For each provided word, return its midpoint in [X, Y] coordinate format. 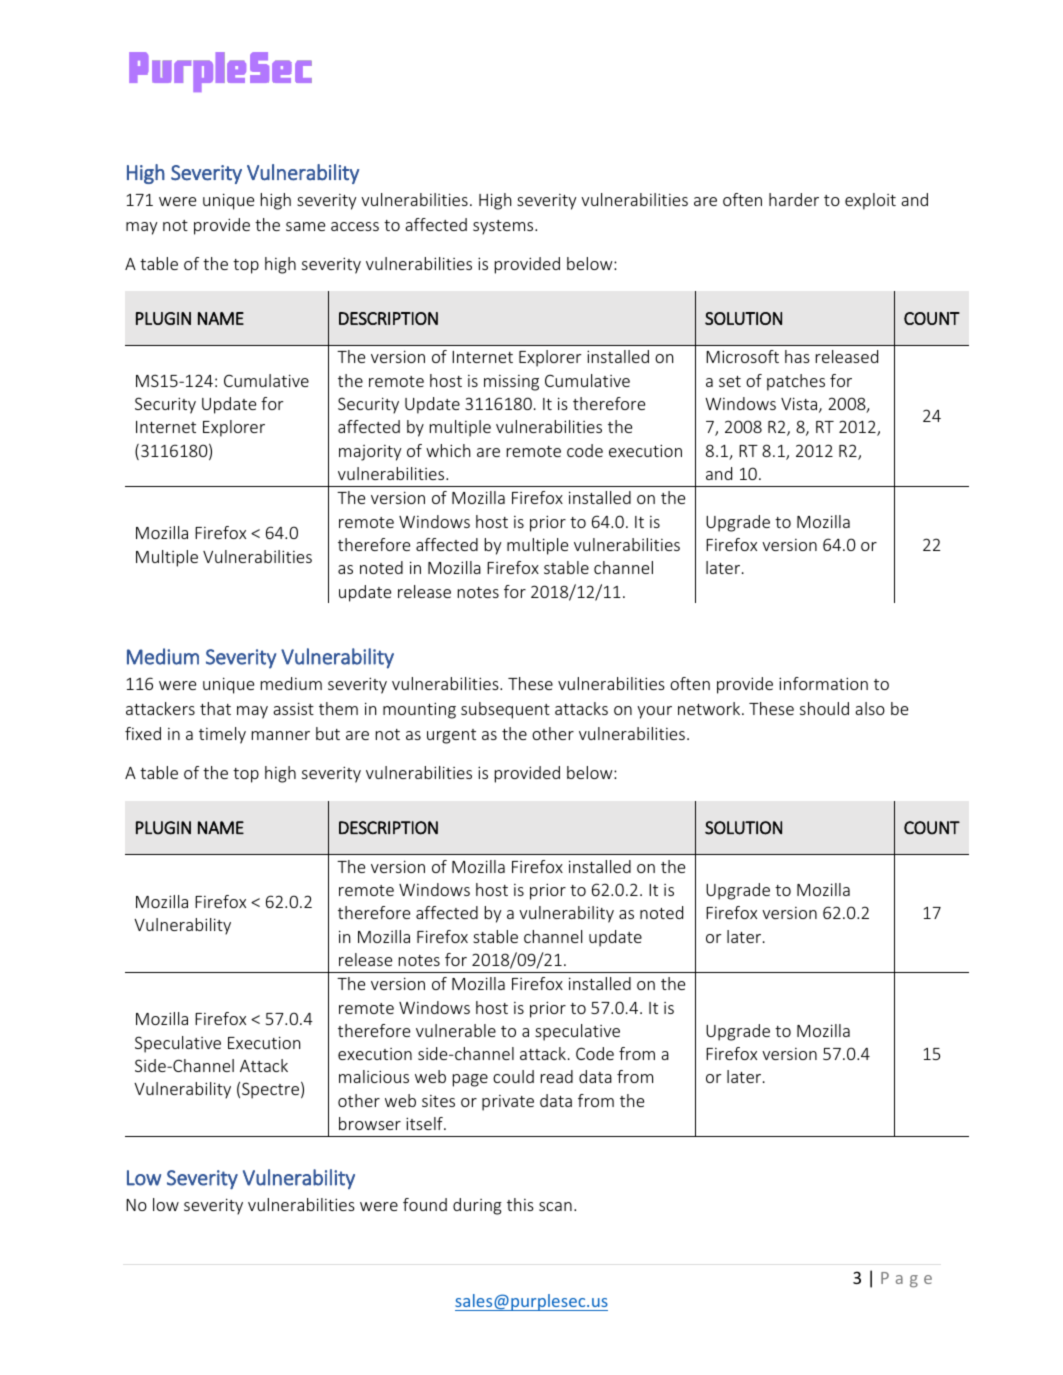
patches [796, 382]
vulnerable [456, 1030]
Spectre [270, 1090]
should [824, 708]
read [557, 1076]
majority [370, 453]
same [305, 226]
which [448, 450]
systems [504, 227]
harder [794, 199]
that [215, 708]
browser [370, 1123]
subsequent [505, 710]
